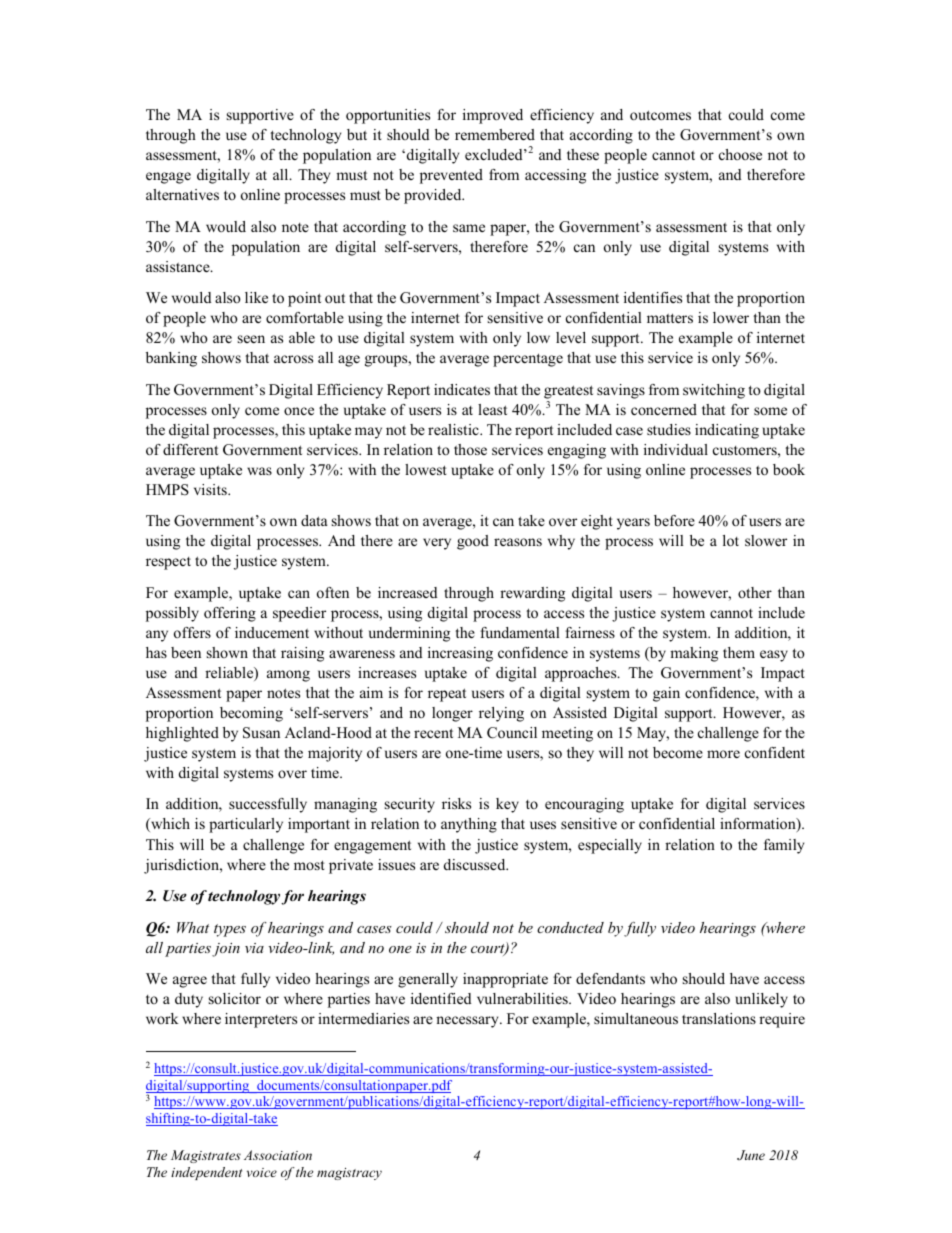 This screenshot has width=952, height=1233. Describe the element at coordinates (495, 134) in the screenshot. I see `remembered` at that location.
